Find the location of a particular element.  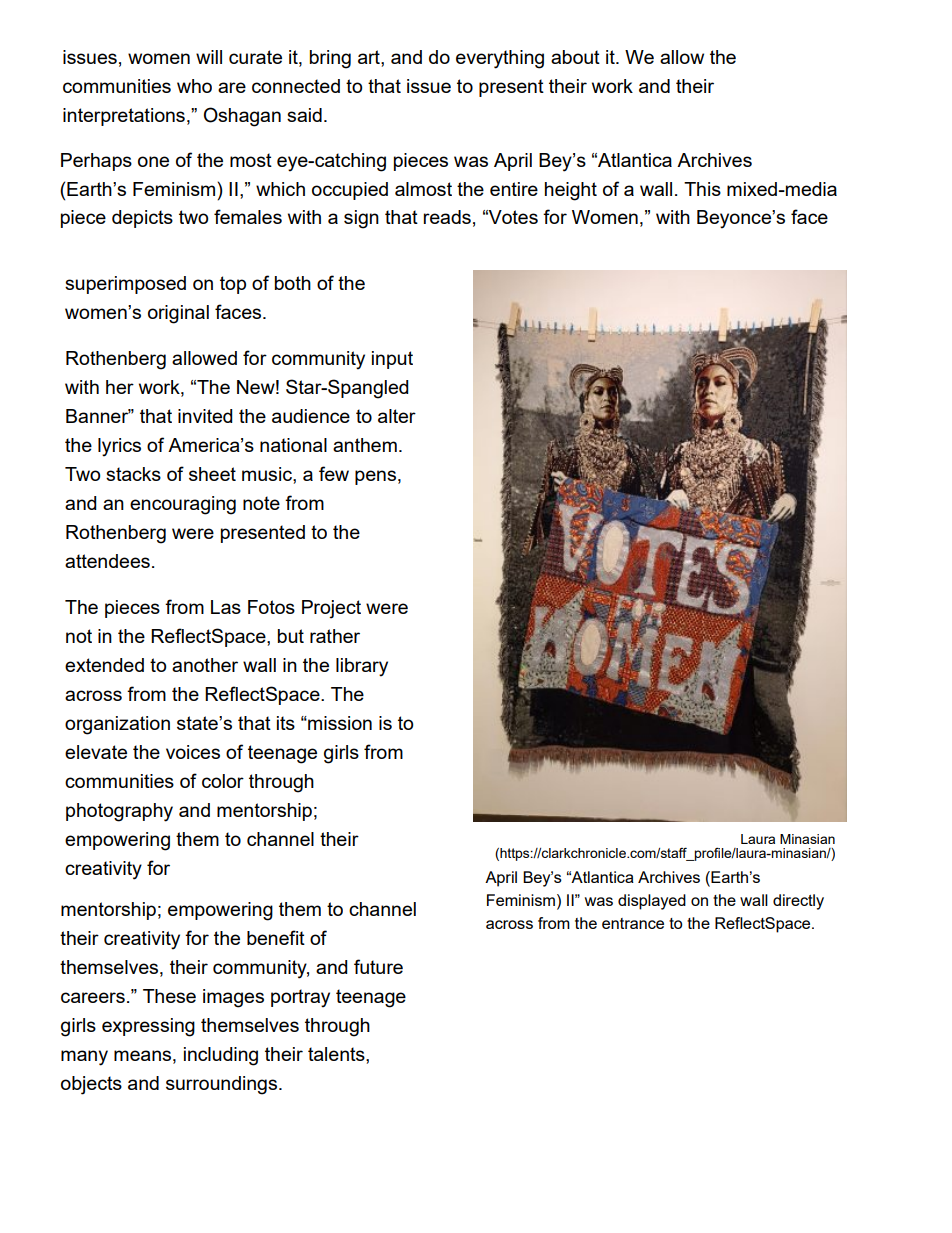

expressing is located at coordinates (148, 1027).
